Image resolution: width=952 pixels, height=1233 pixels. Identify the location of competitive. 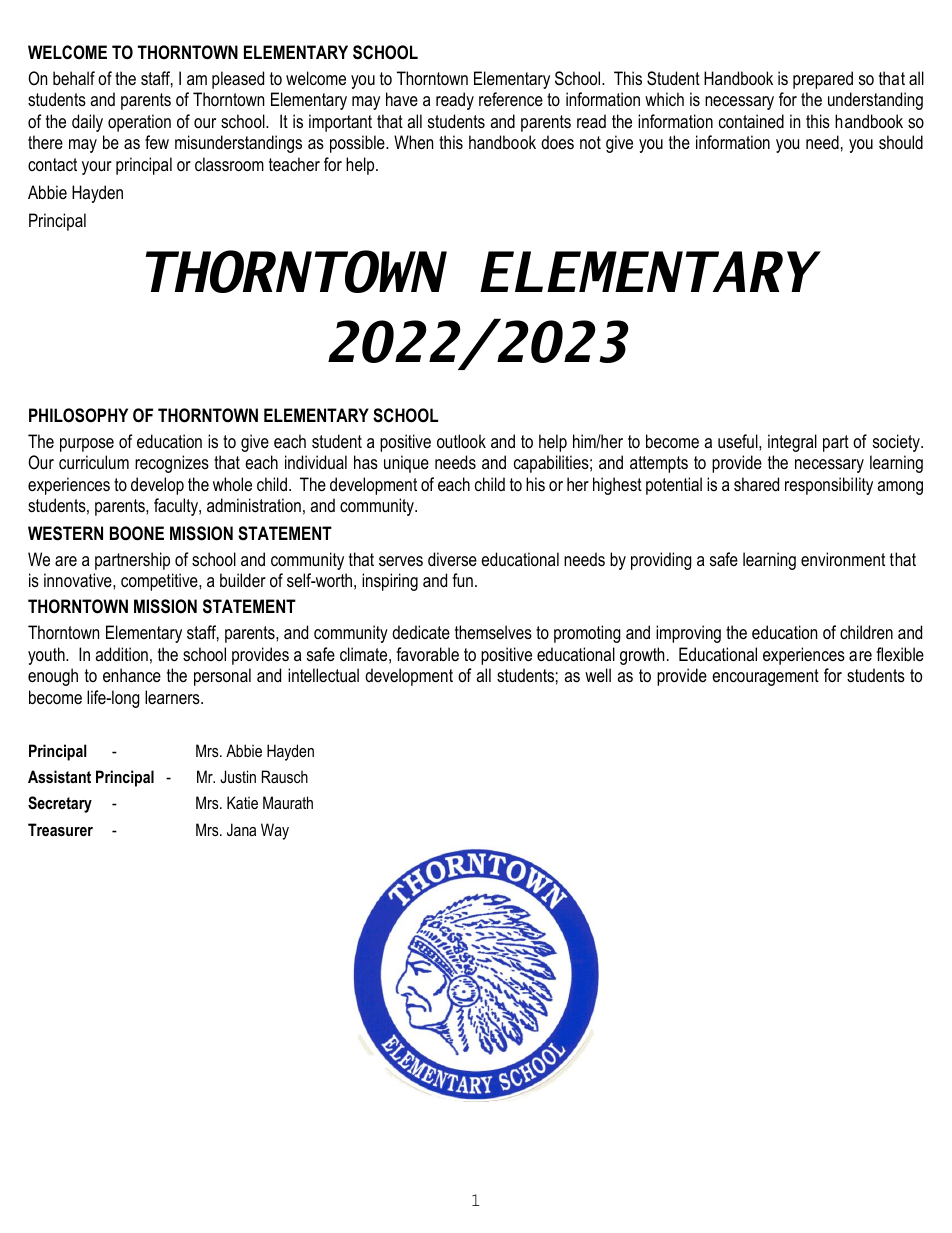
(160, 582).
